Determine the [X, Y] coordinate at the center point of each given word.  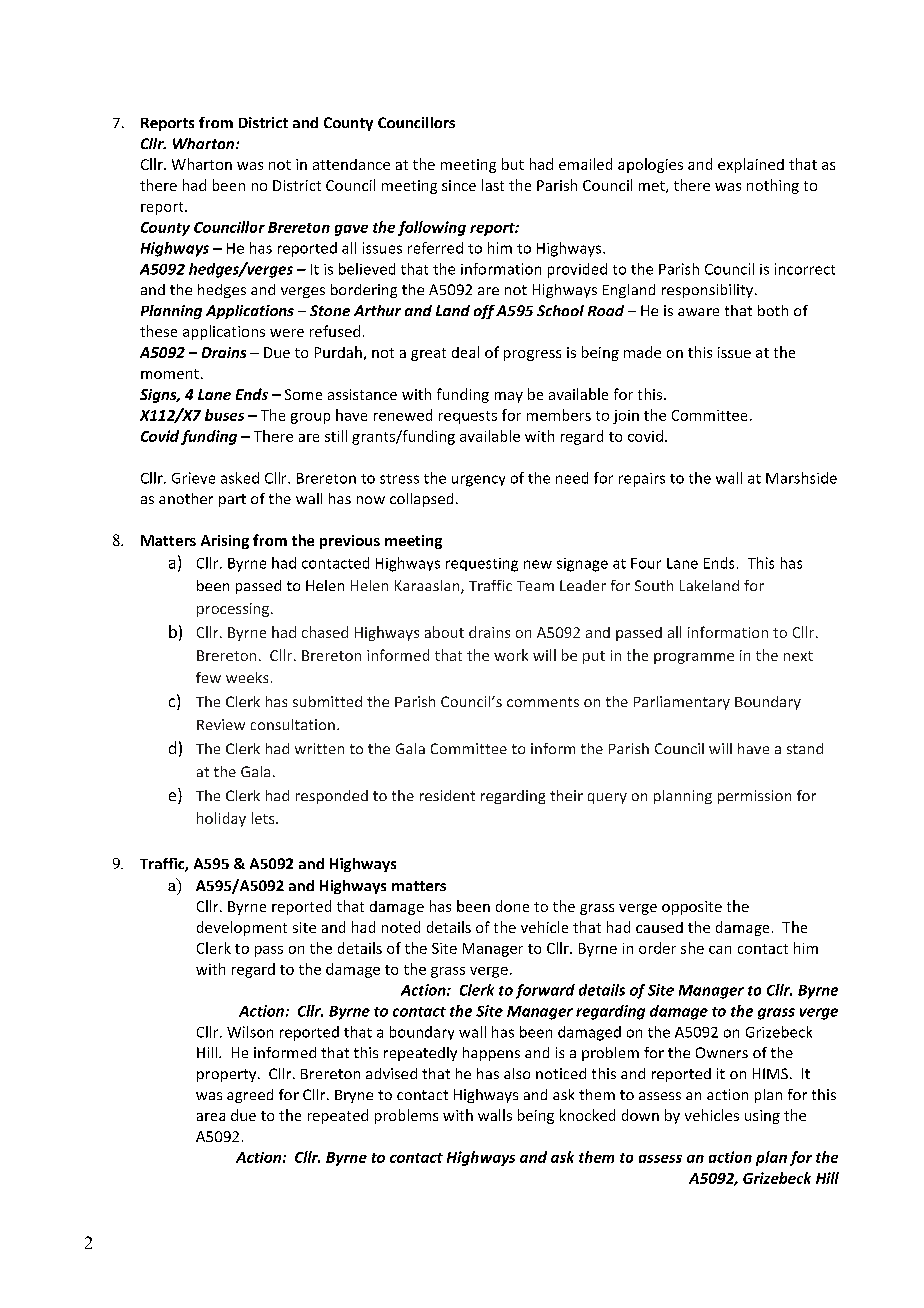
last [493, 185]
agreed [250, 1096]
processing [234, 610]
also [517, 1073]
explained [751, 165]
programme [694, 658]
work [511, 655]
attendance [351, 164]
